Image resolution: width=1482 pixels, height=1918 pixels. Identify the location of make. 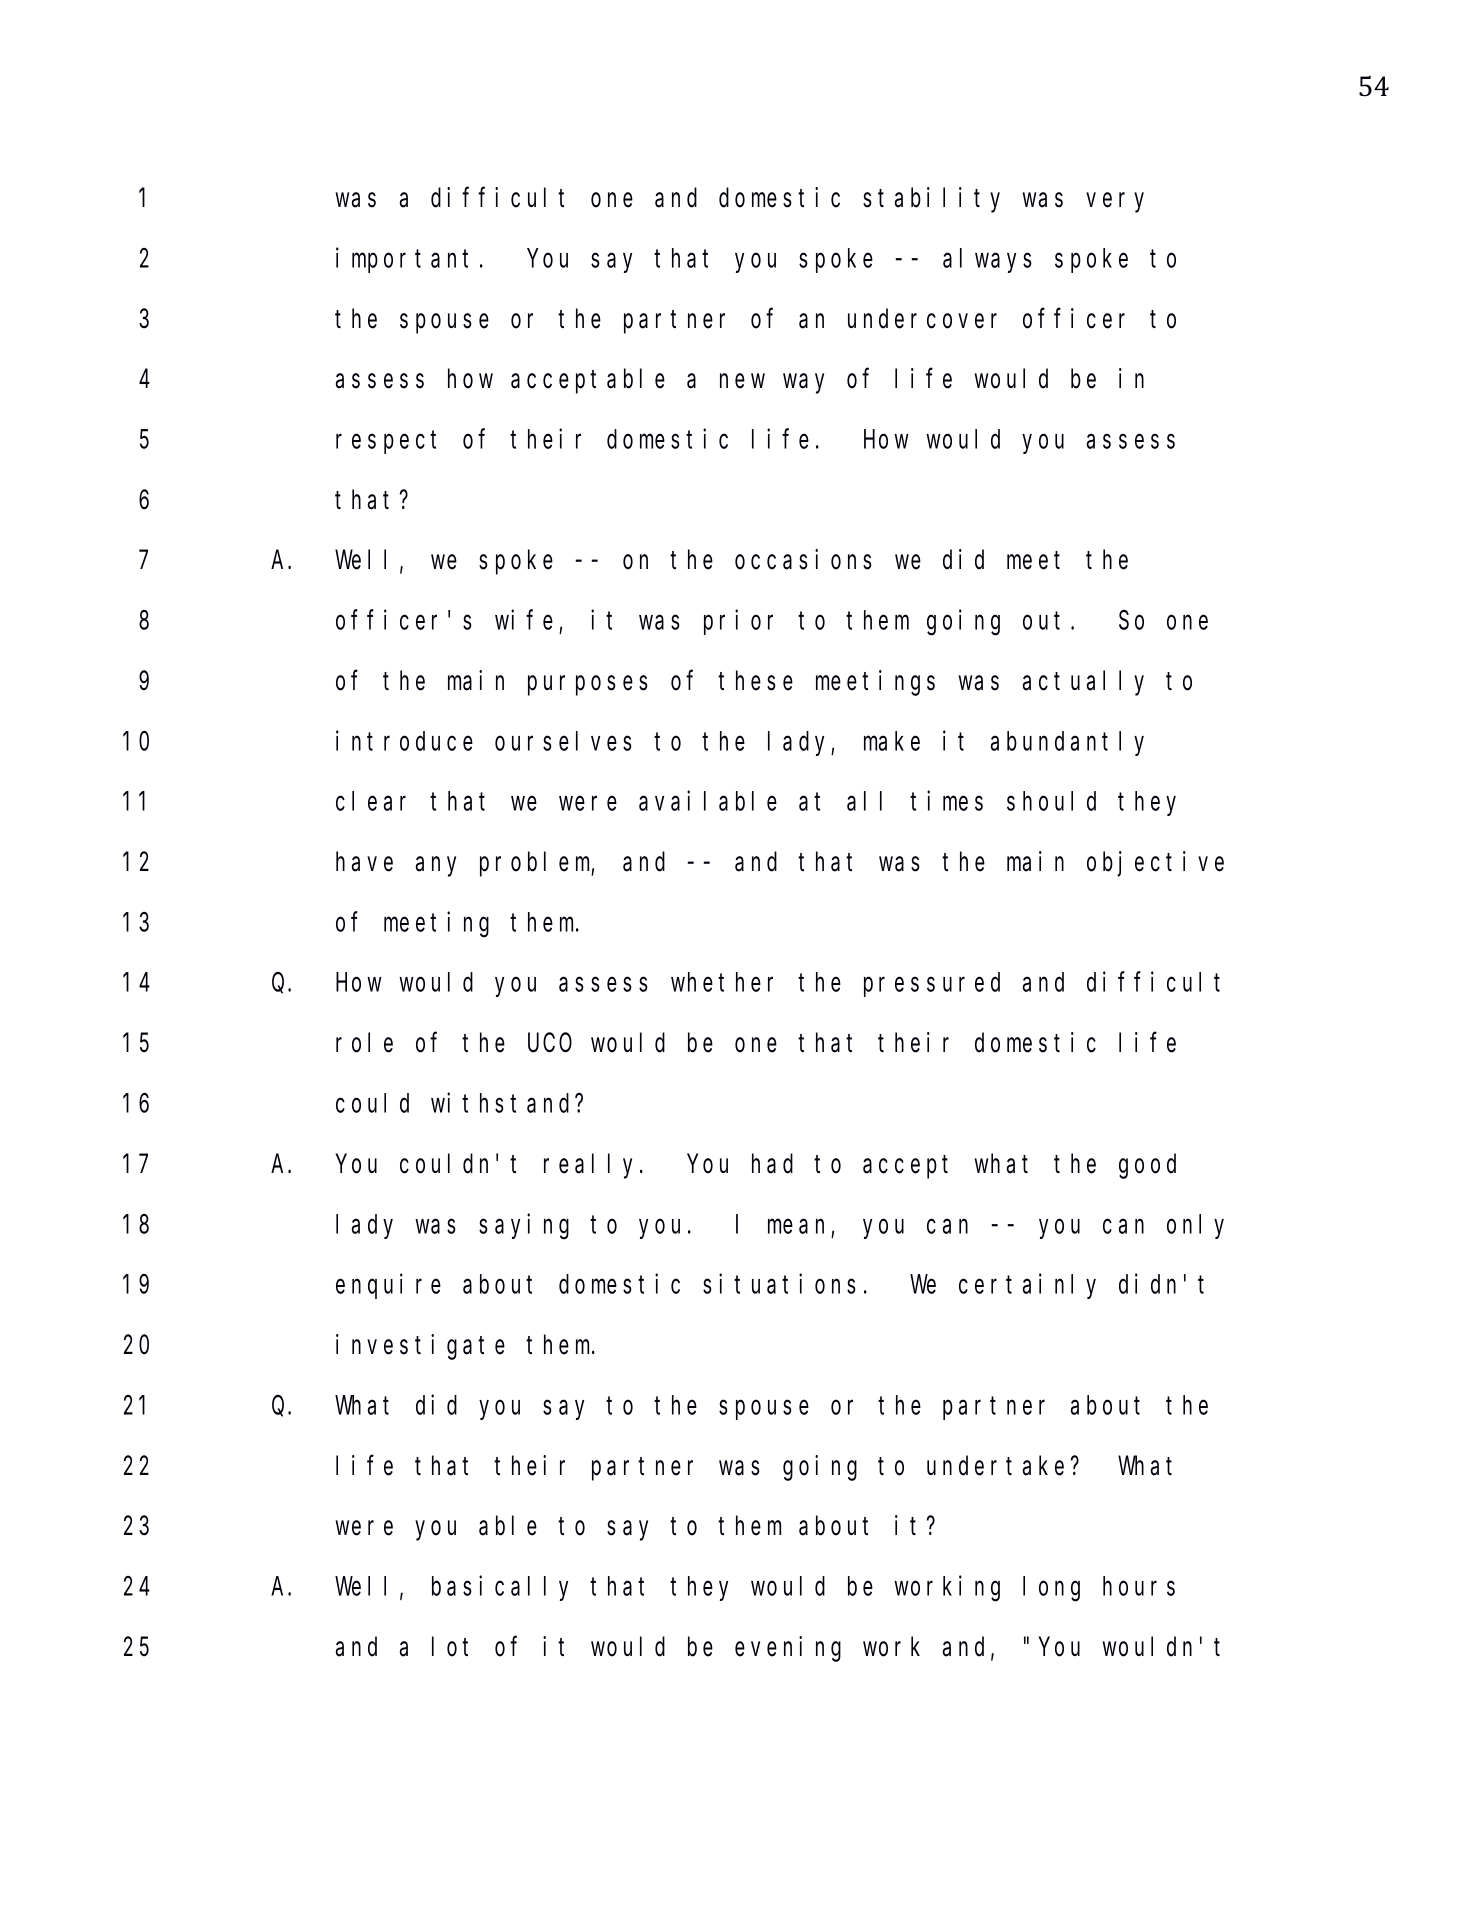
(892, 741).
